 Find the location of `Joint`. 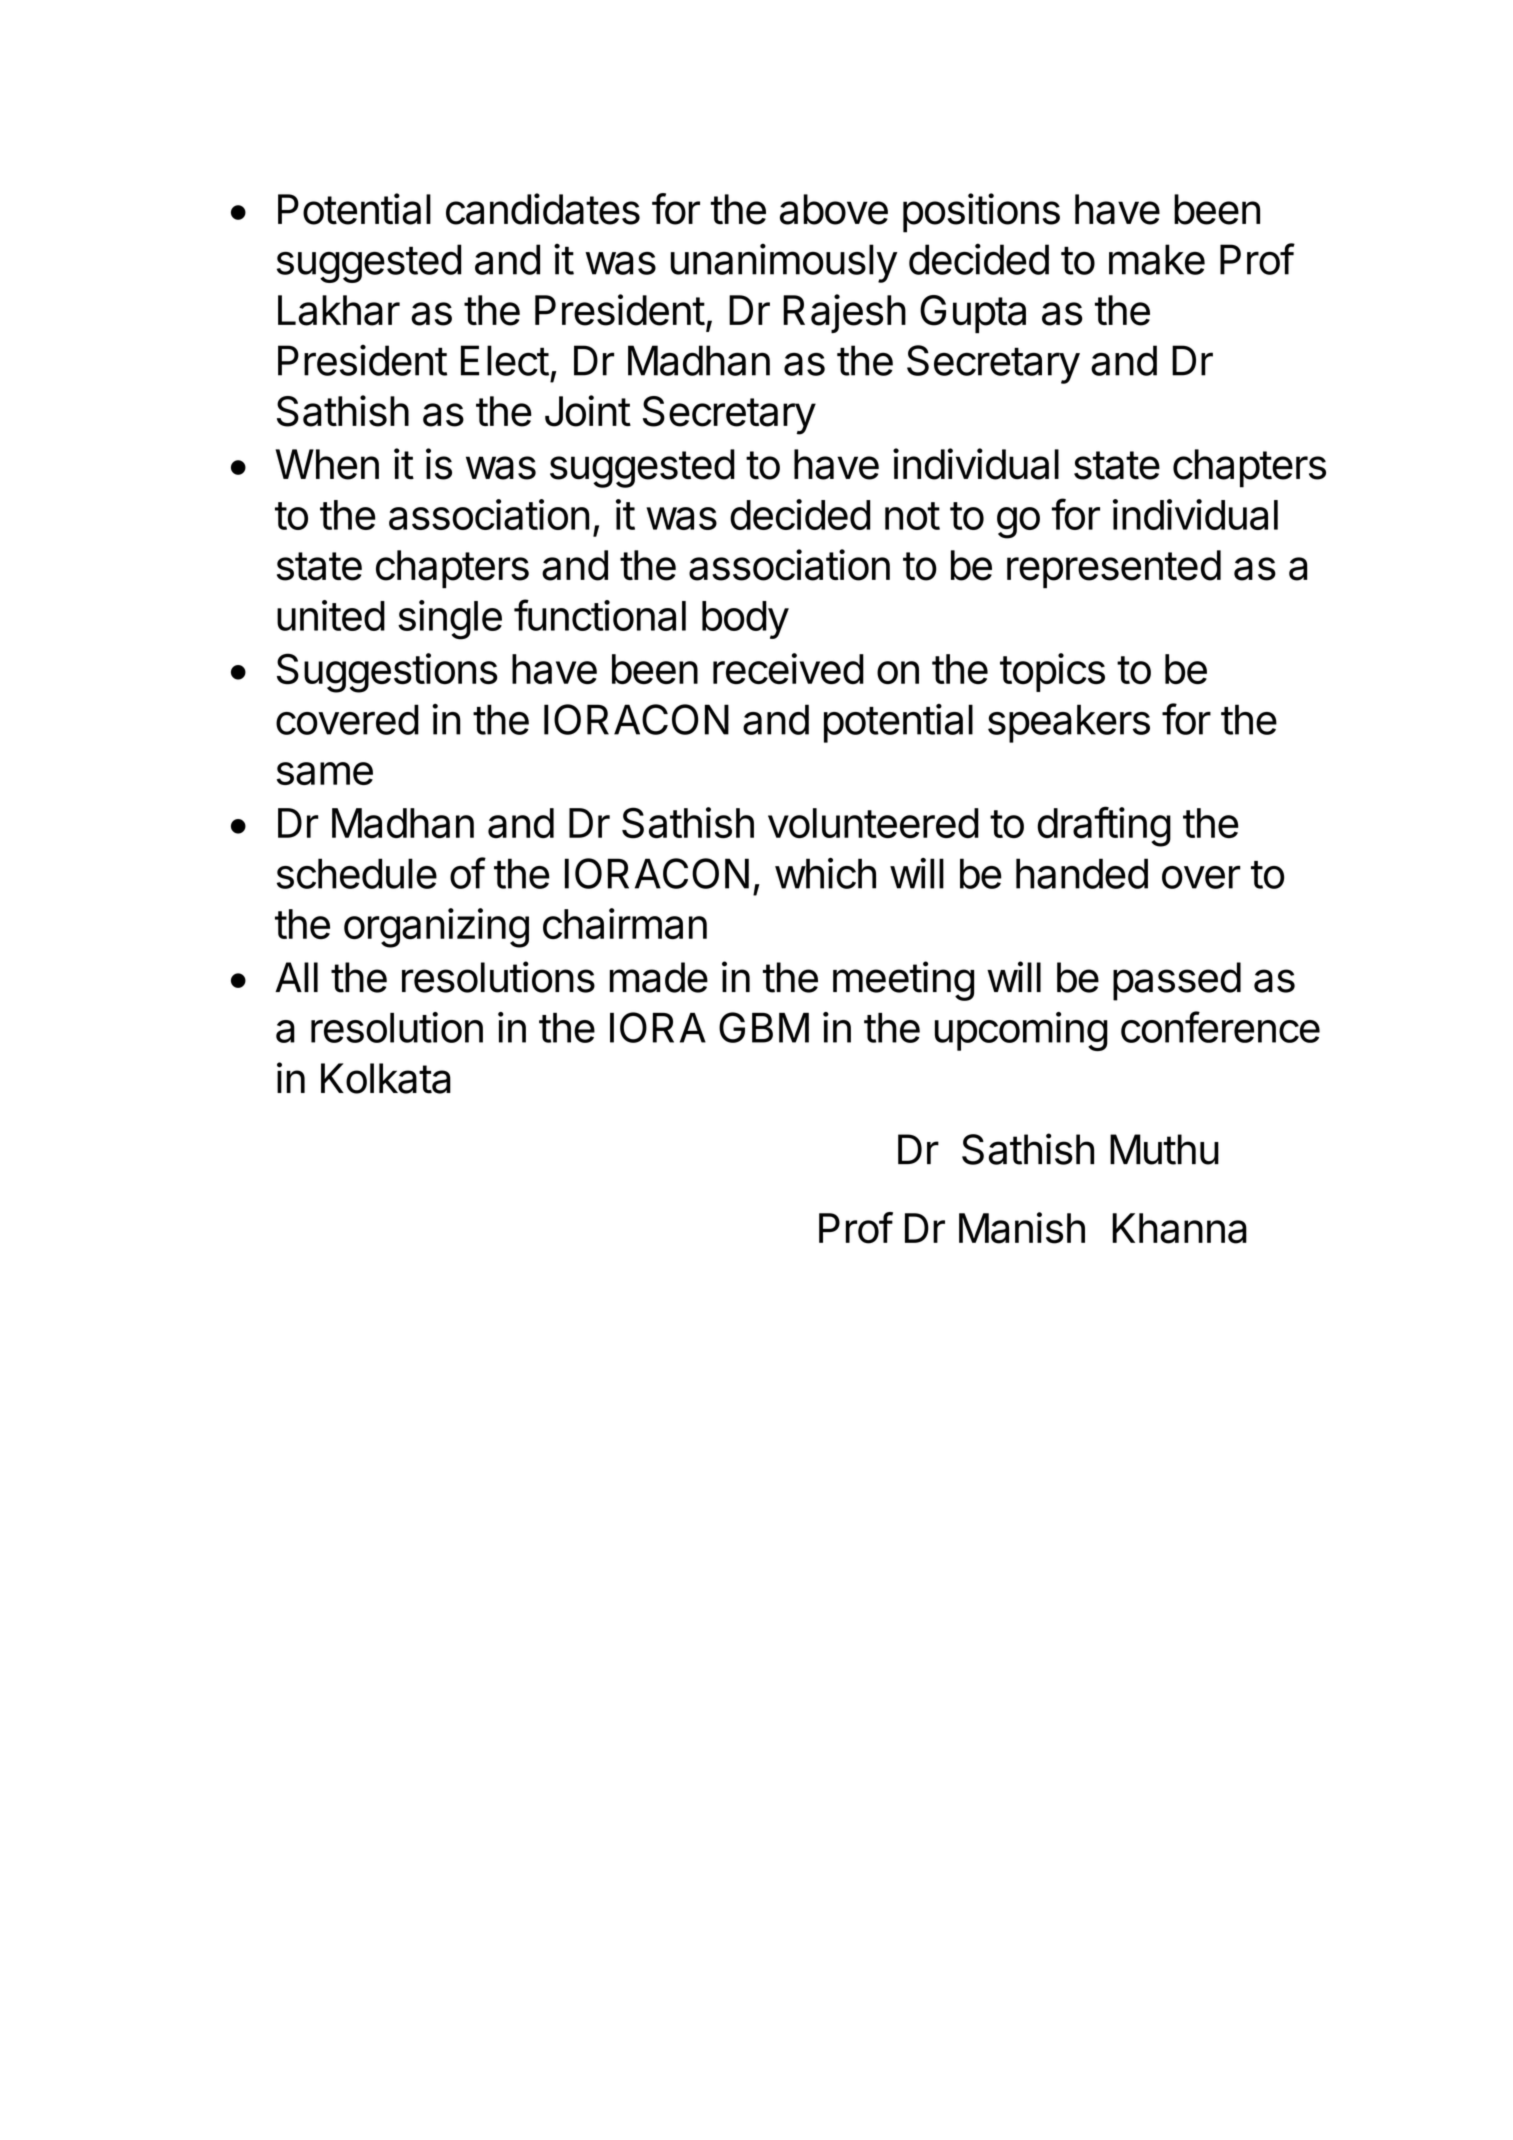

Joint is located at coordinates (588, 411).
